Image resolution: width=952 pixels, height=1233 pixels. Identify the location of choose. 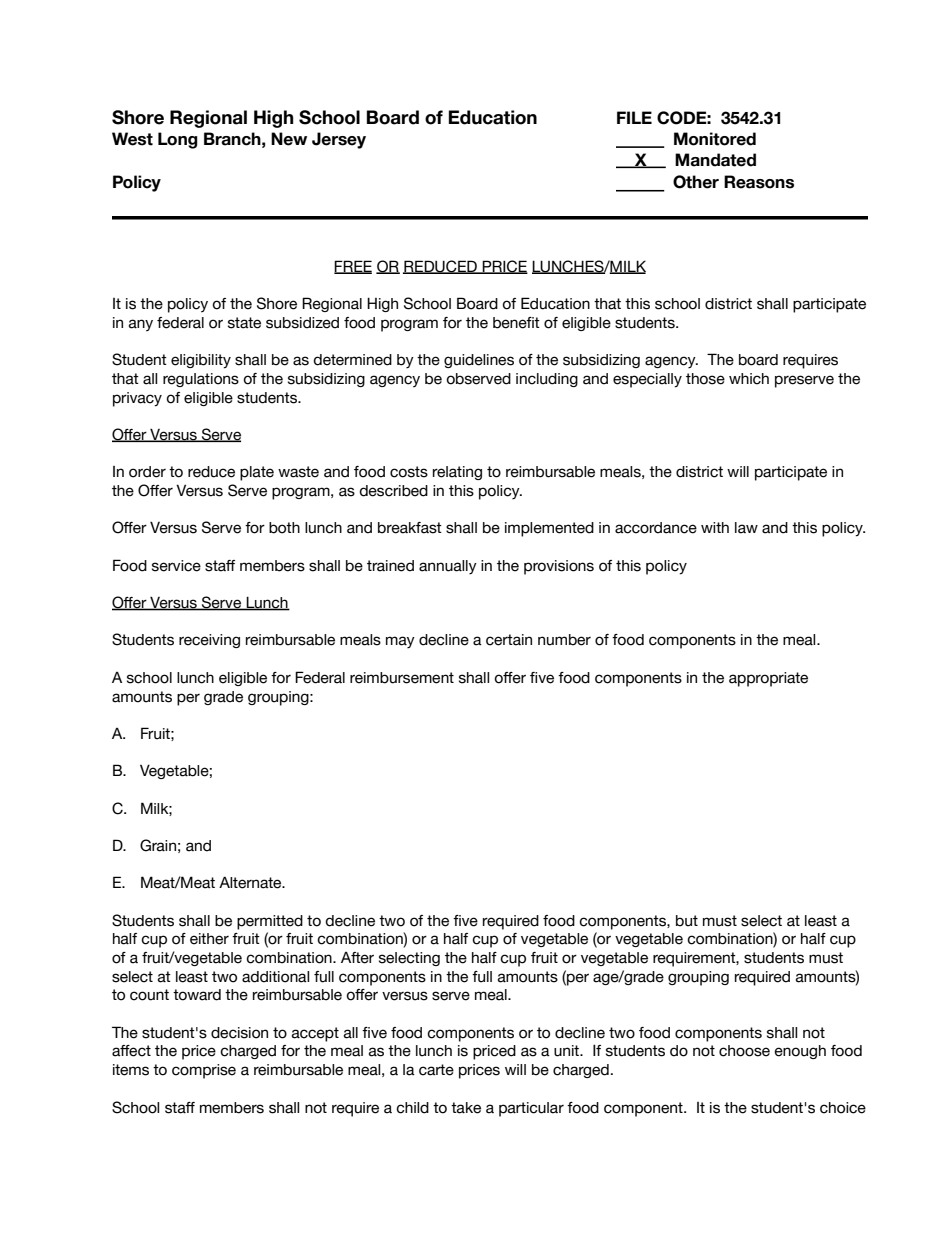
(744, 1051).
